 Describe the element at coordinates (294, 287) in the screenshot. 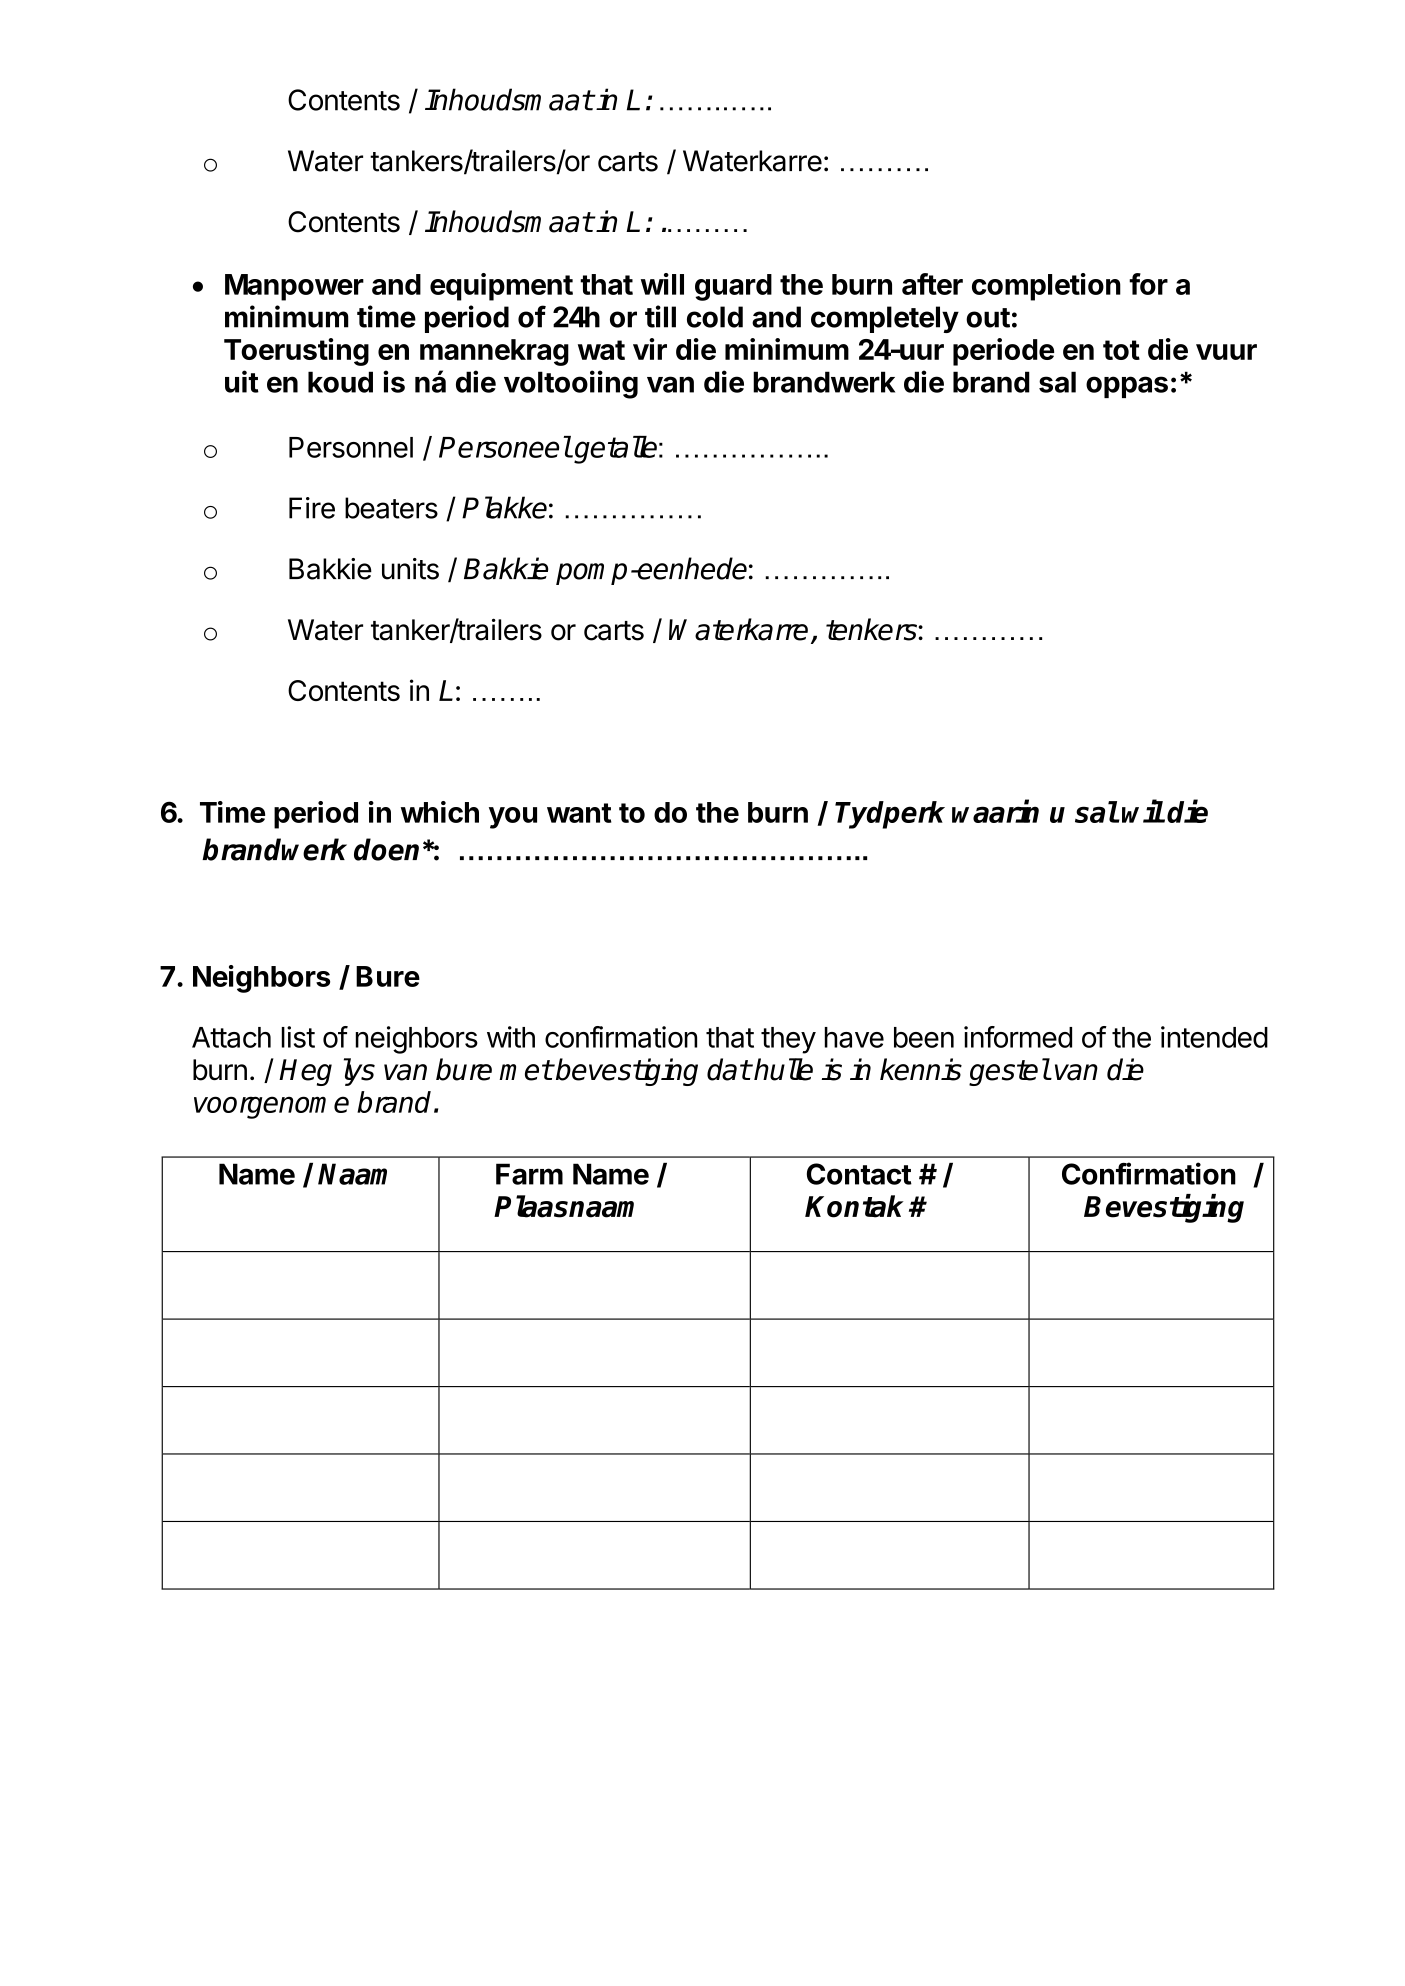

I see `Manpower` at that location.
